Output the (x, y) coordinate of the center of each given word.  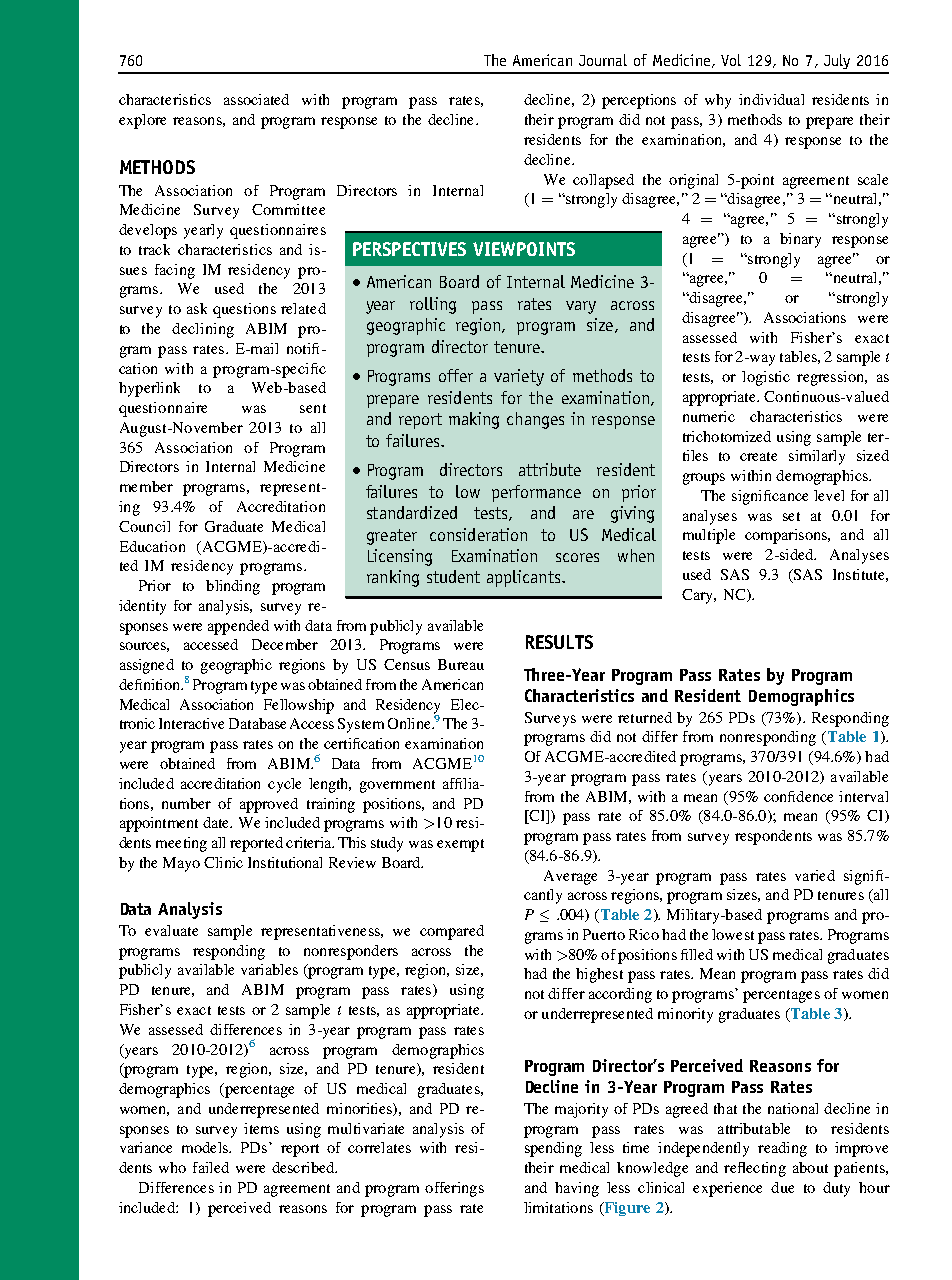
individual (771, 99)
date (217, 822)
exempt (460, 845)
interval (863, 796)
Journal (603, 60)
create (758, 456)
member (146, 486)
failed (211, 1167)
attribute (550, 469)
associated (256, 99)
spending (553, 1149)
